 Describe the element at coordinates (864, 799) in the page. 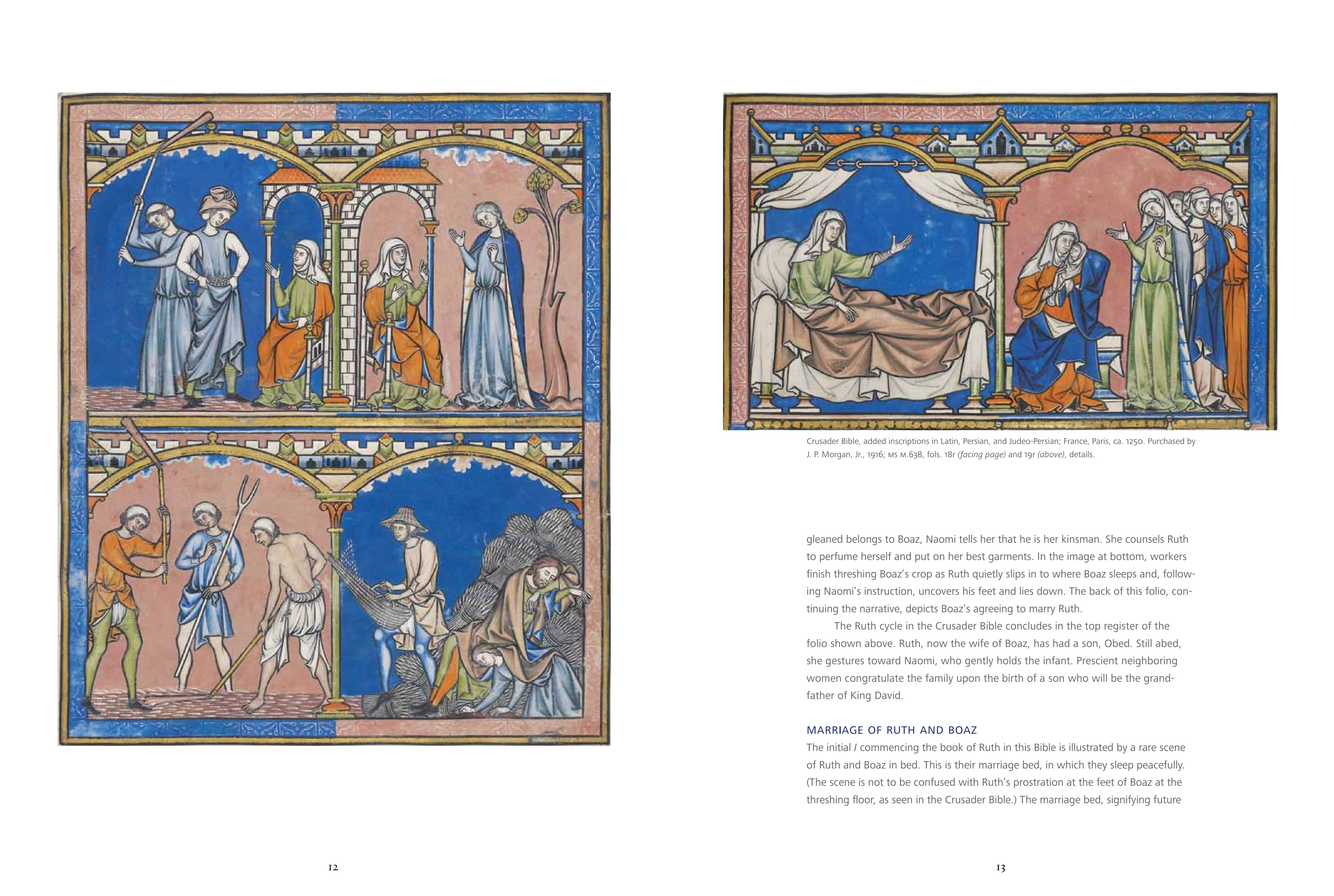

I see `floor` at that location.
